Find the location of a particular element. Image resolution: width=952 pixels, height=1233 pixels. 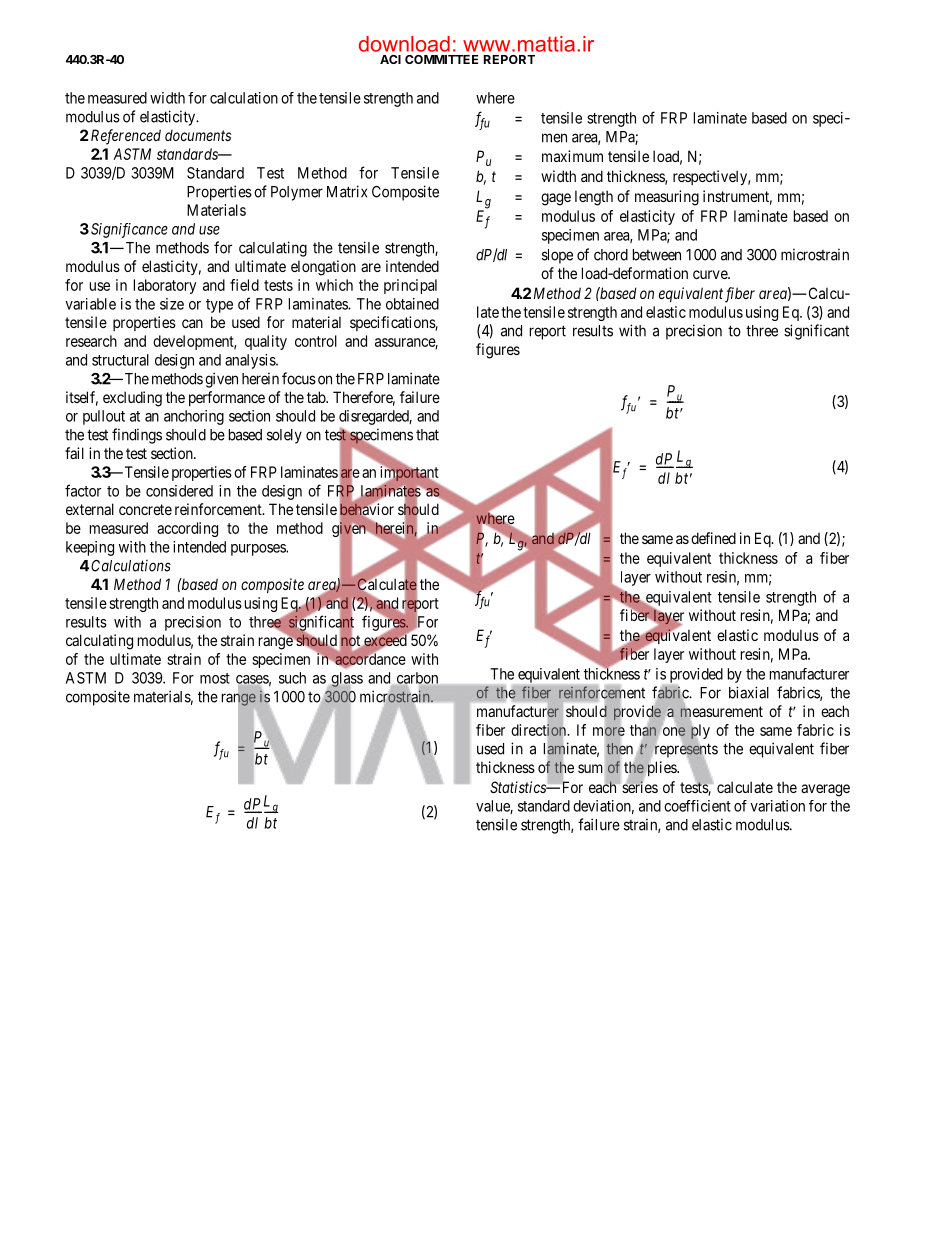

COMMITTEE is located at coordinates (441, 59).
